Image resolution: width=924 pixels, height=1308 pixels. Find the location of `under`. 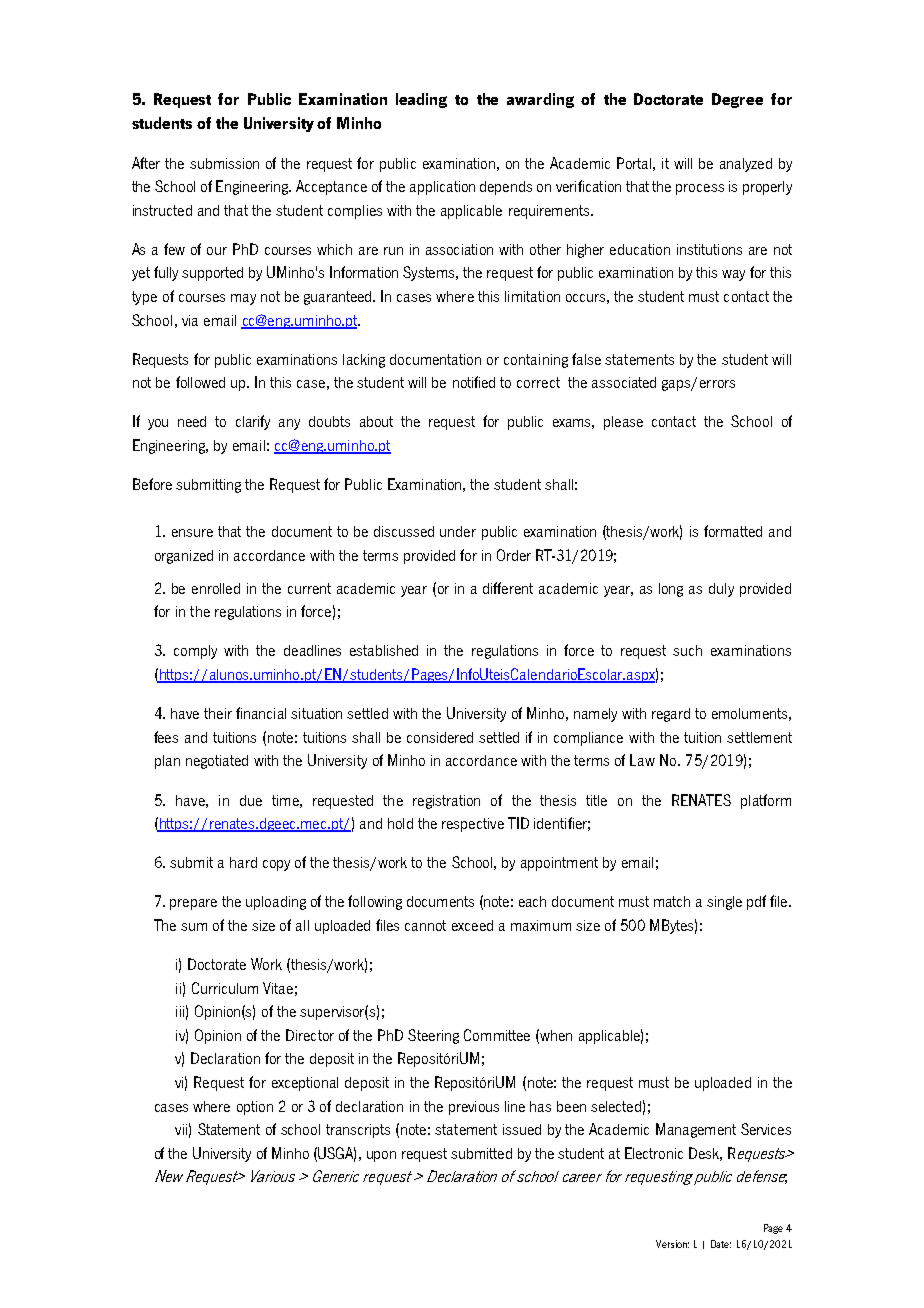

under is located at coordinates (458, 531).
